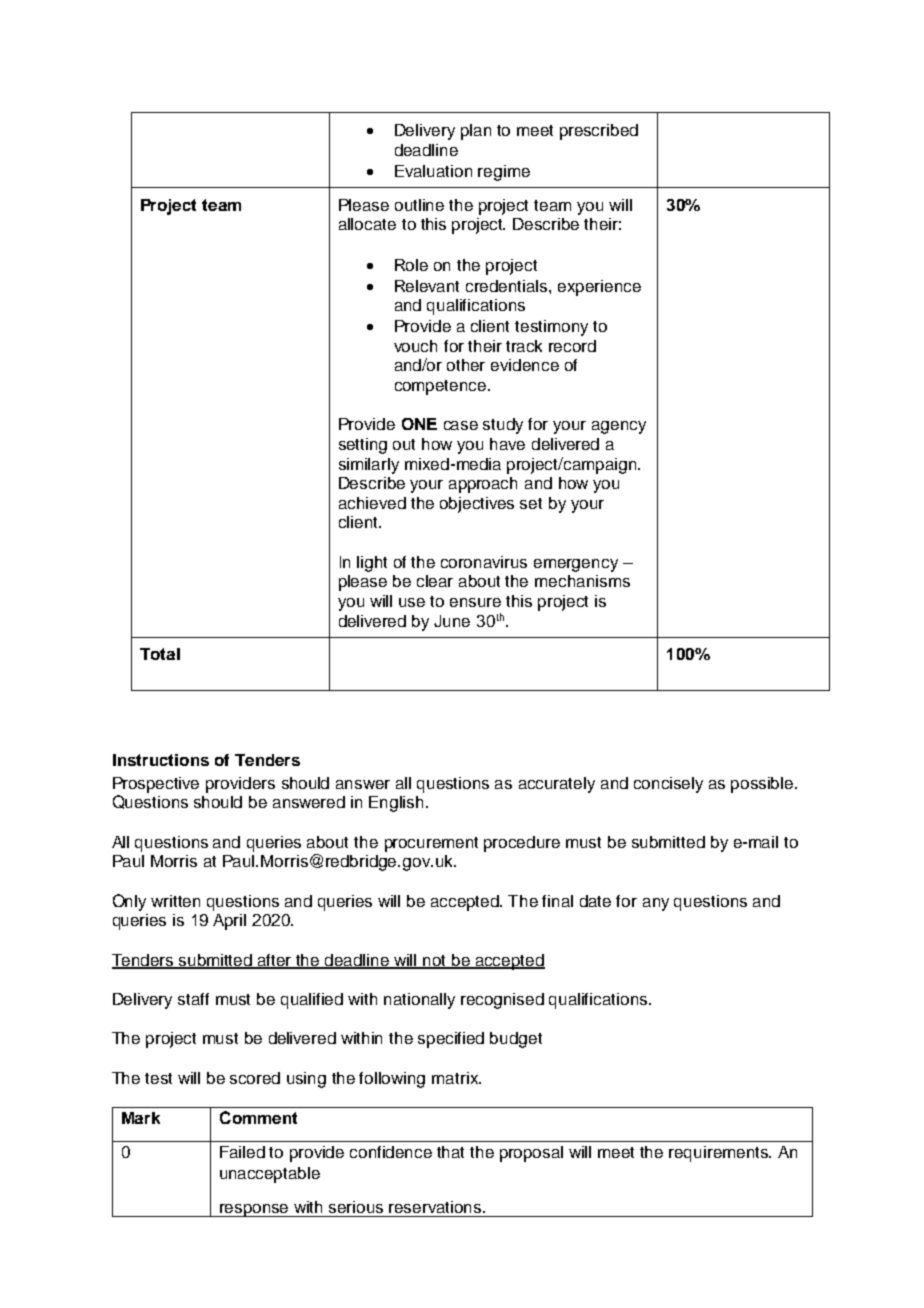 Image resolution: width=924 pixels, height=1308 pixels. I want to click on Total, so click(160, 654).
